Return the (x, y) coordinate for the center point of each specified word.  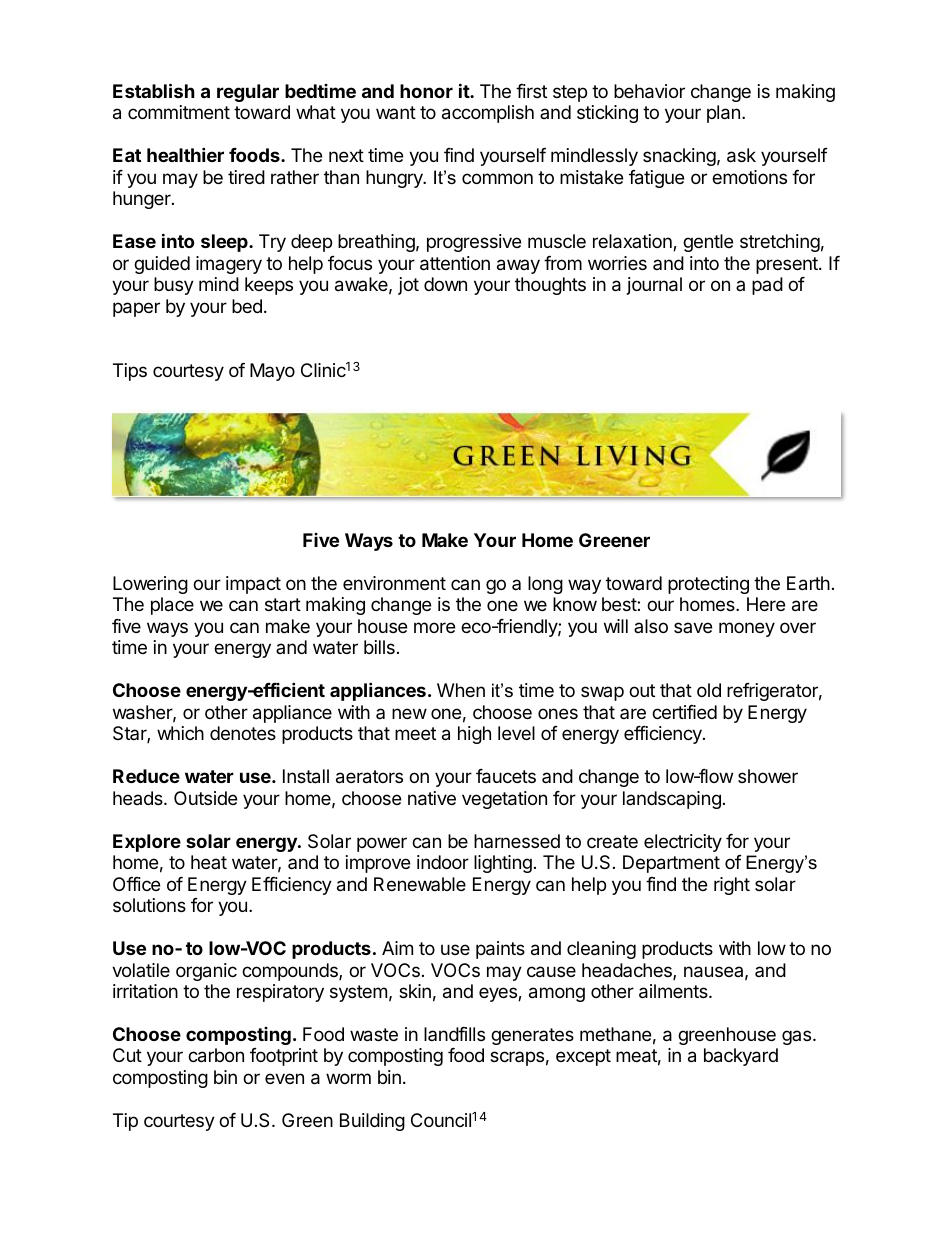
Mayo (272, 372)
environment (394, 583)
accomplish (488, 114)
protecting (708, 585)
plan (723, 114)
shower (768, 776)
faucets (506, 776)
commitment (179, 112)
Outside (205, 798)
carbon (216, 1055)
